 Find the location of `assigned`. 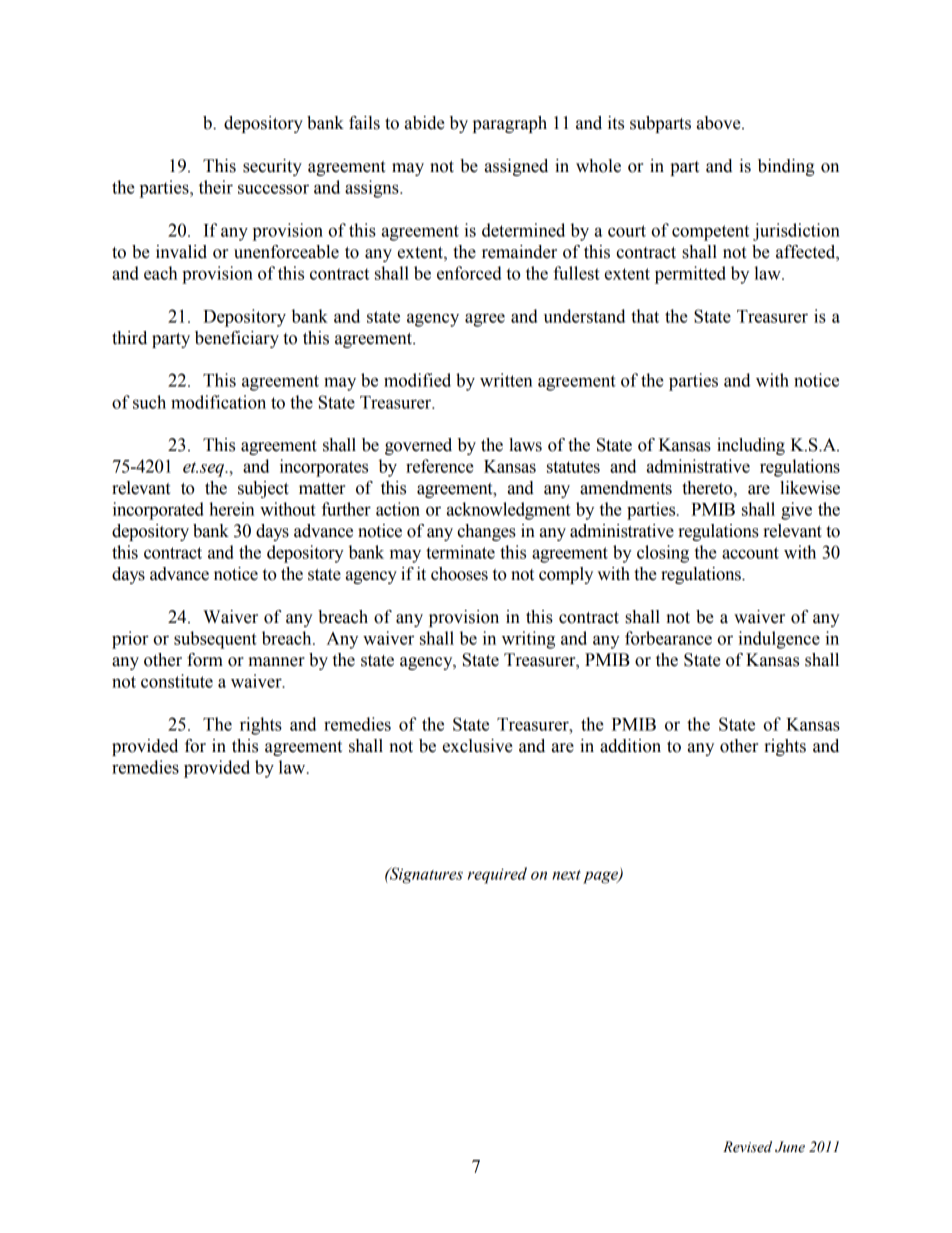

assigned is located at coordinates (516, 167).
